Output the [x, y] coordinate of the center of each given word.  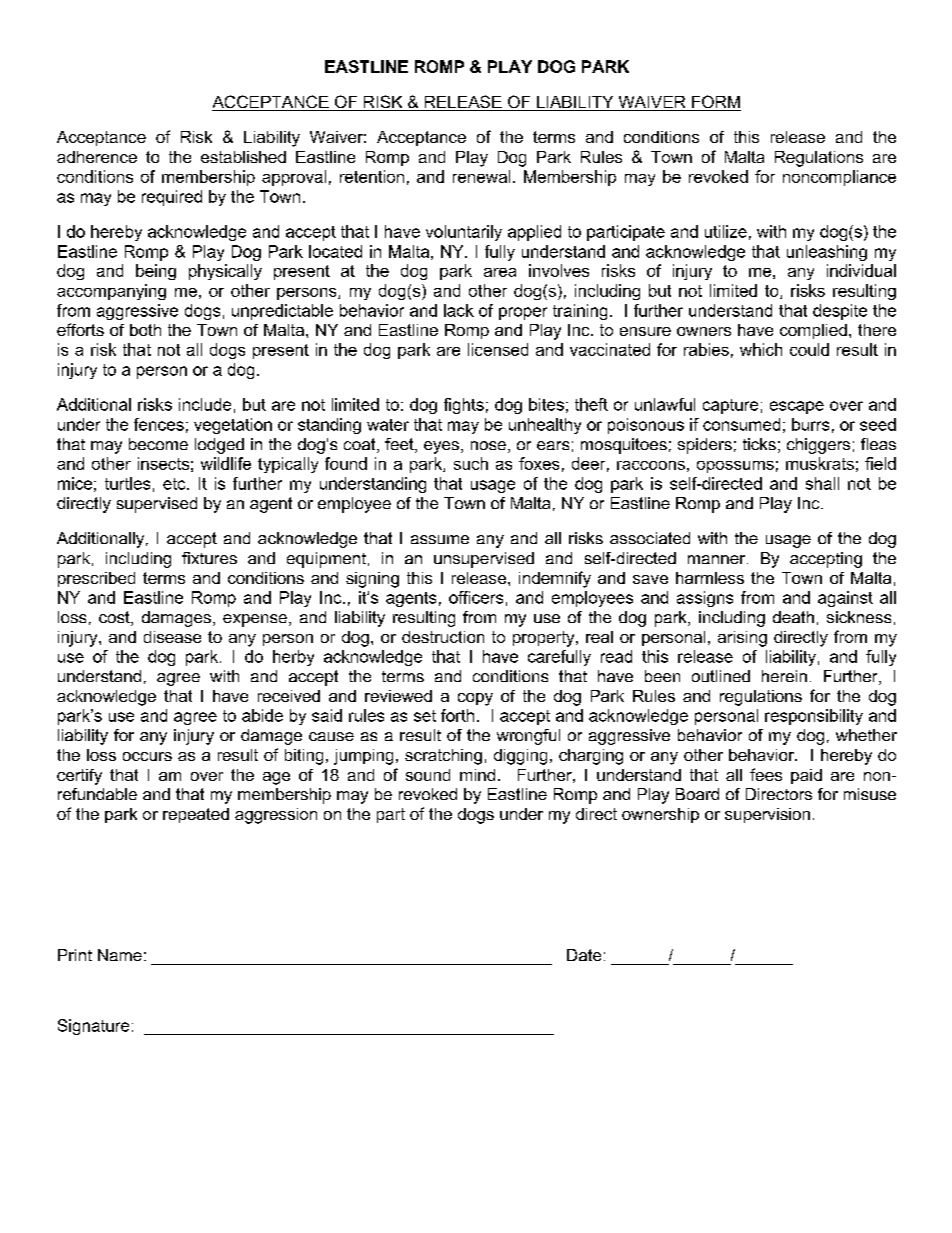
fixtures [209, 558]
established [243, 157]
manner [718, 559]
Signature [93, 1027]
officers [476, 597]
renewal [481, 176]
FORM [715, 103]
